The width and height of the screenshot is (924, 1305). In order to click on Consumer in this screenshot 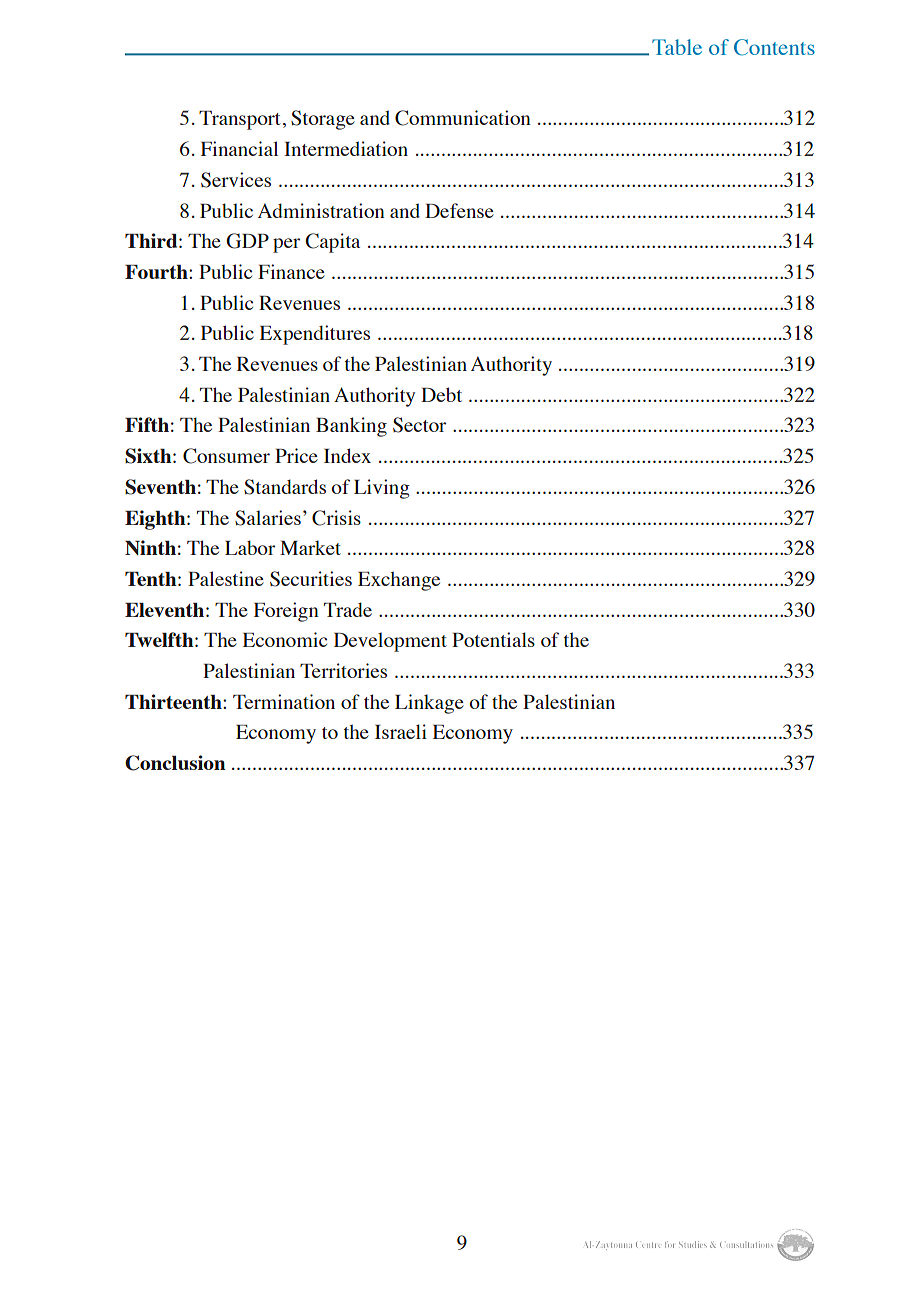, I will do `click(226, 456)`.
